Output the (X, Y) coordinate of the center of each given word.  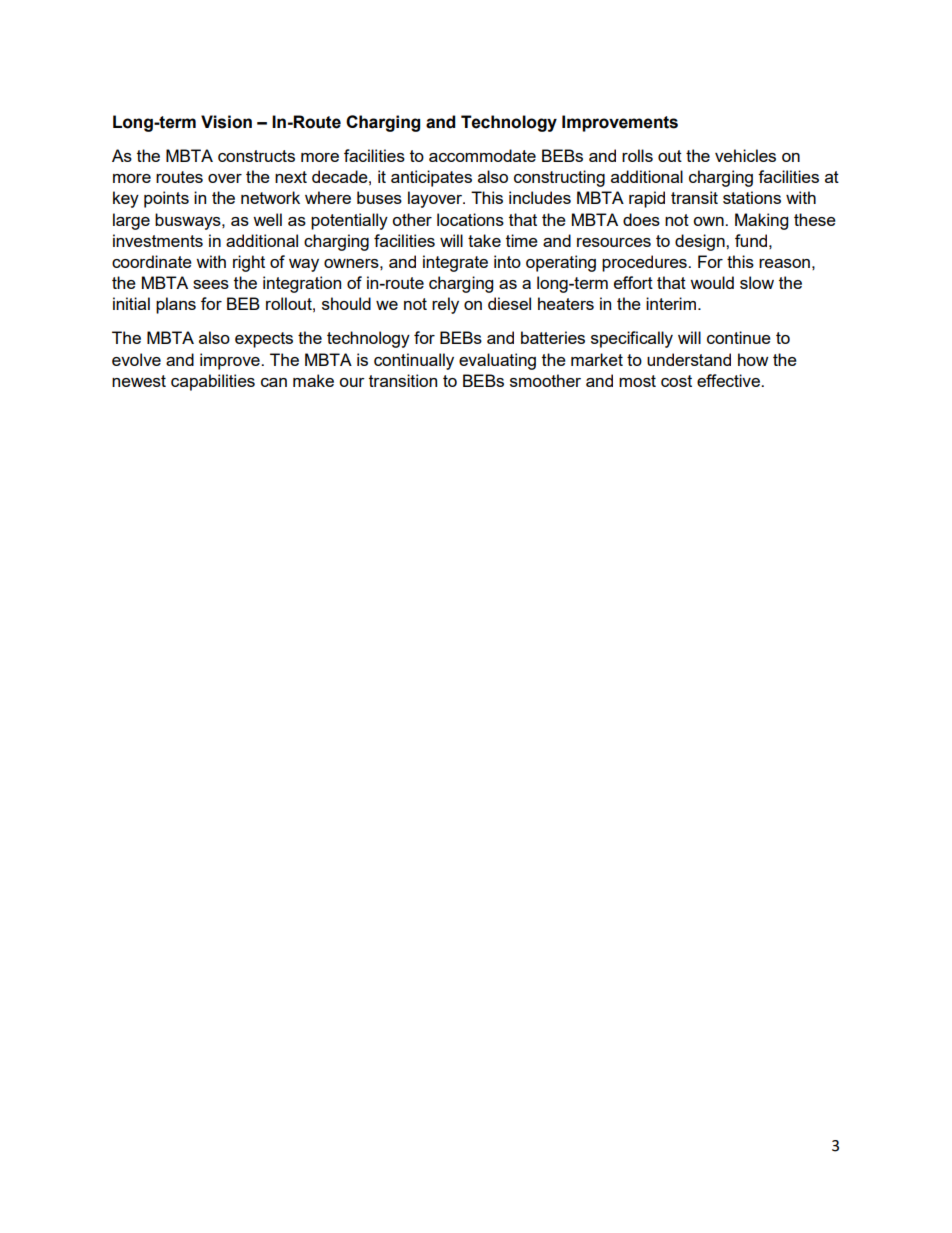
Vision (226, 122)
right (249, 263)
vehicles (745, 155)
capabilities (213, 382)
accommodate (482, 155)
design (701, 242)
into (507, 261)
